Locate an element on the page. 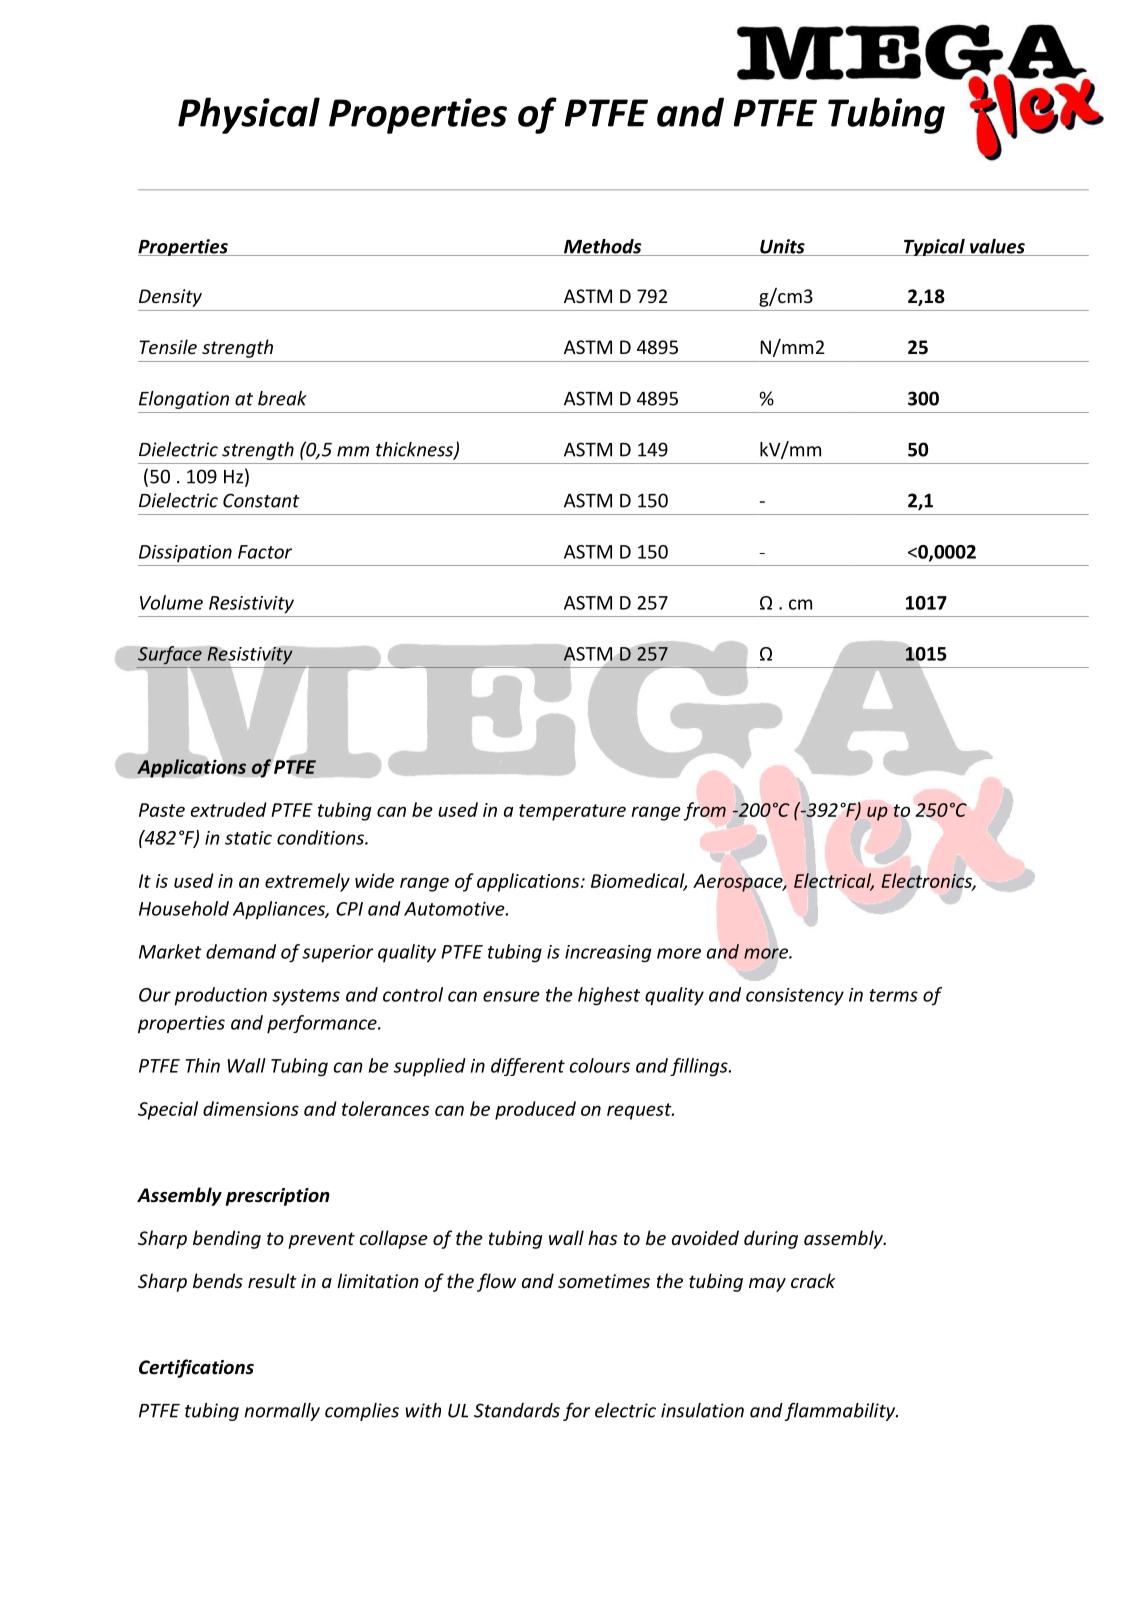  normally is located at coordinates (282, 1412).
